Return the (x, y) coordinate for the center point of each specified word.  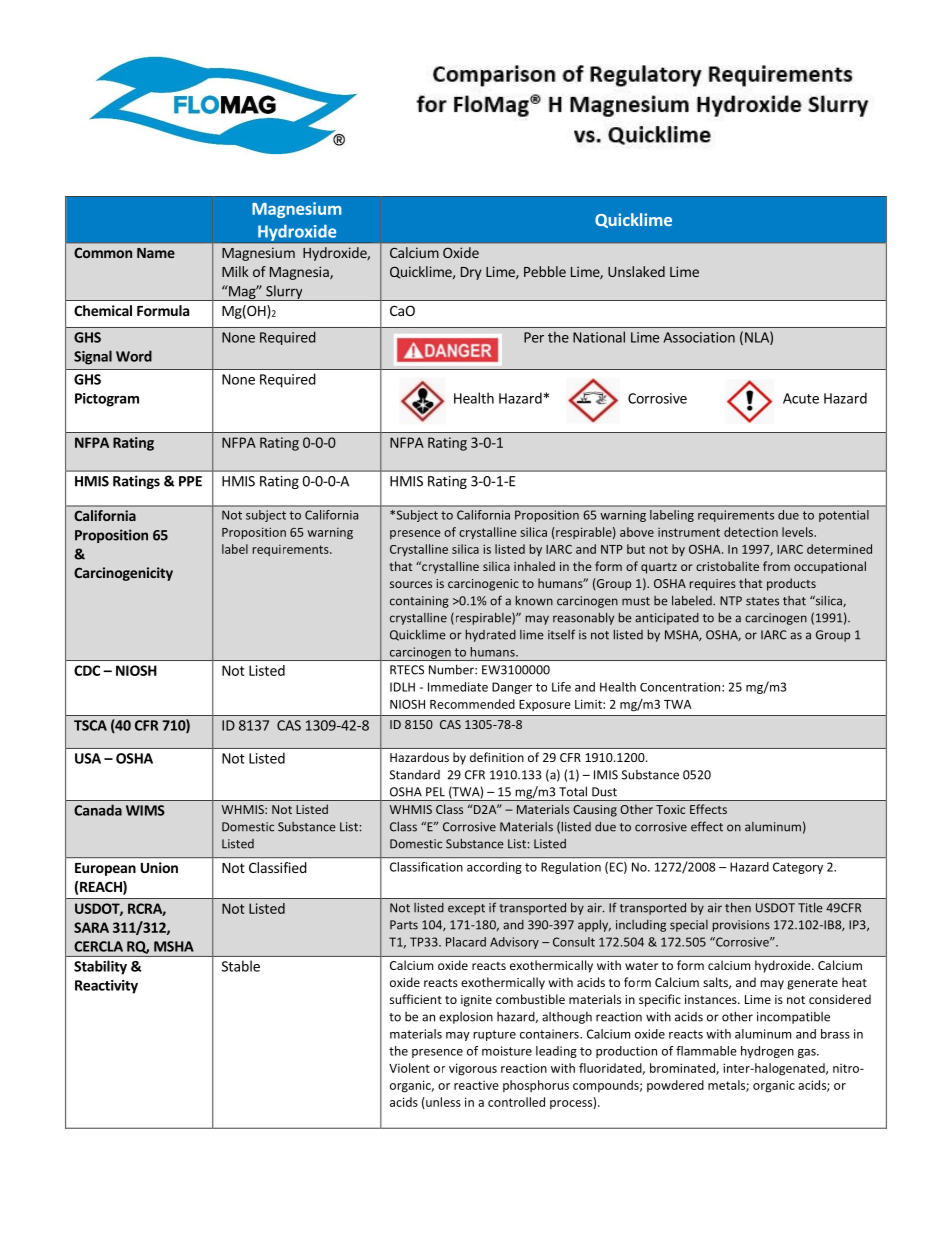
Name (156, 253)
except (466, 909)
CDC (87, 670)
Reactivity (106, 987)
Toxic (670, 809)
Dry (471, 273)
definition (497, 757)
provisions (741, 926)
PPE (190, 481)
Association (699, 337)
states (762, 601)
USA (88, 758)
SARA (91, 927)
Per (534, 337)
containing (419, 602)
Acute (801, 398)
